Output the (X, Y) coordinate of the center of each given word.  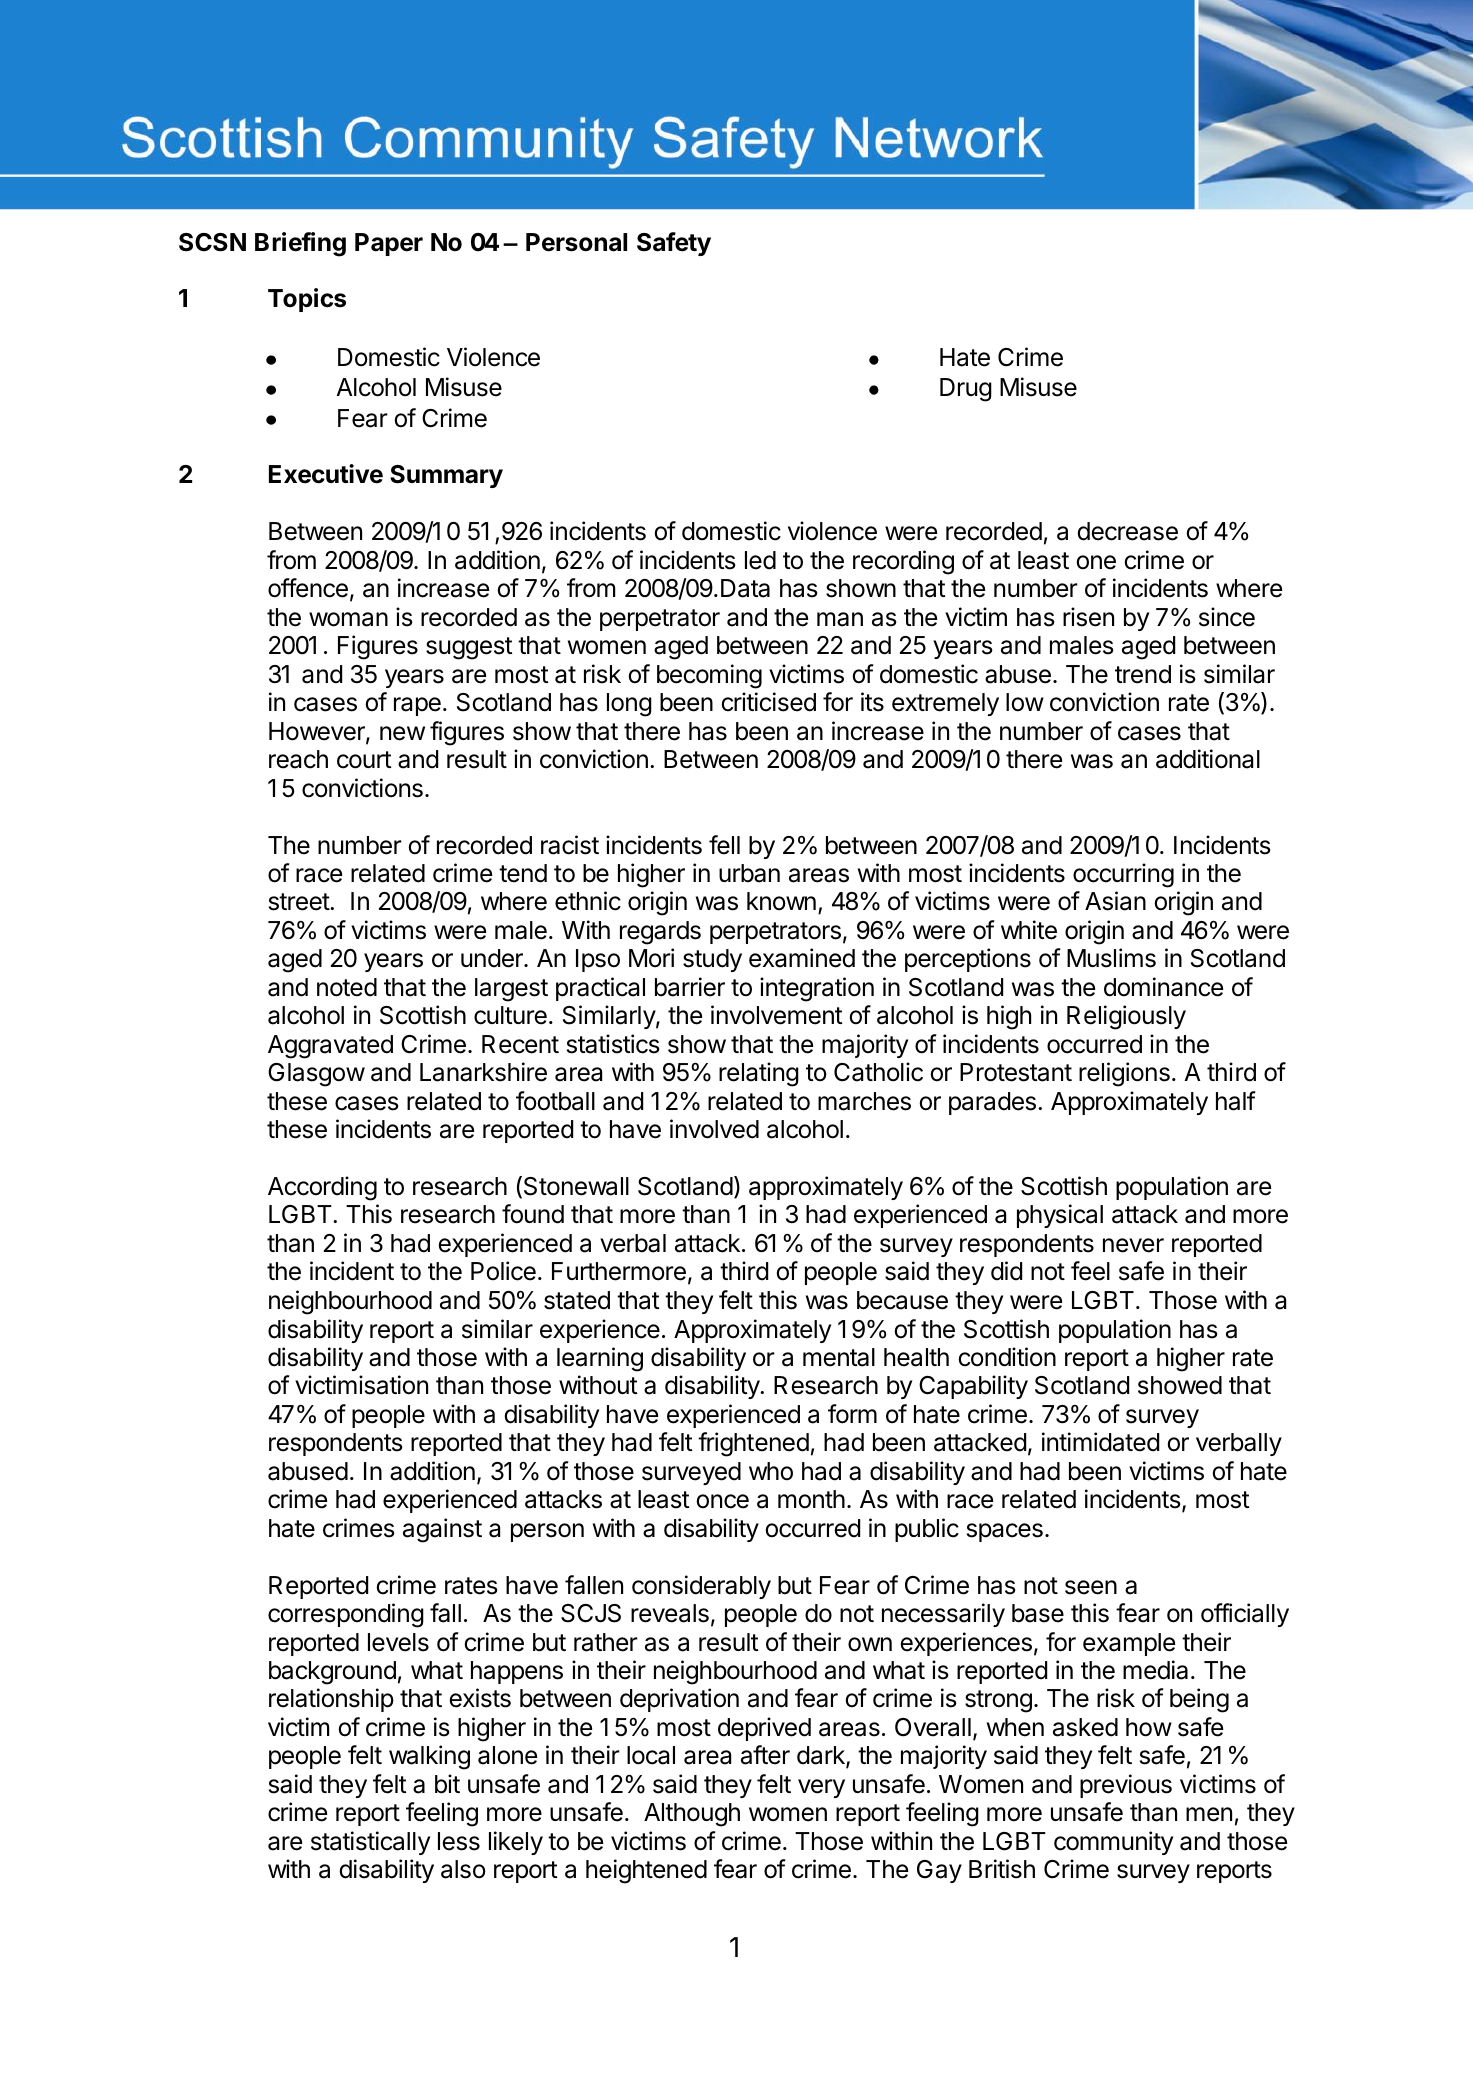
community (1113, 1843)
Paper (389, 244)
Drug (966, 390)
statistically (370, 1843)
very (821, 1788)
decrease (1127, 531)
